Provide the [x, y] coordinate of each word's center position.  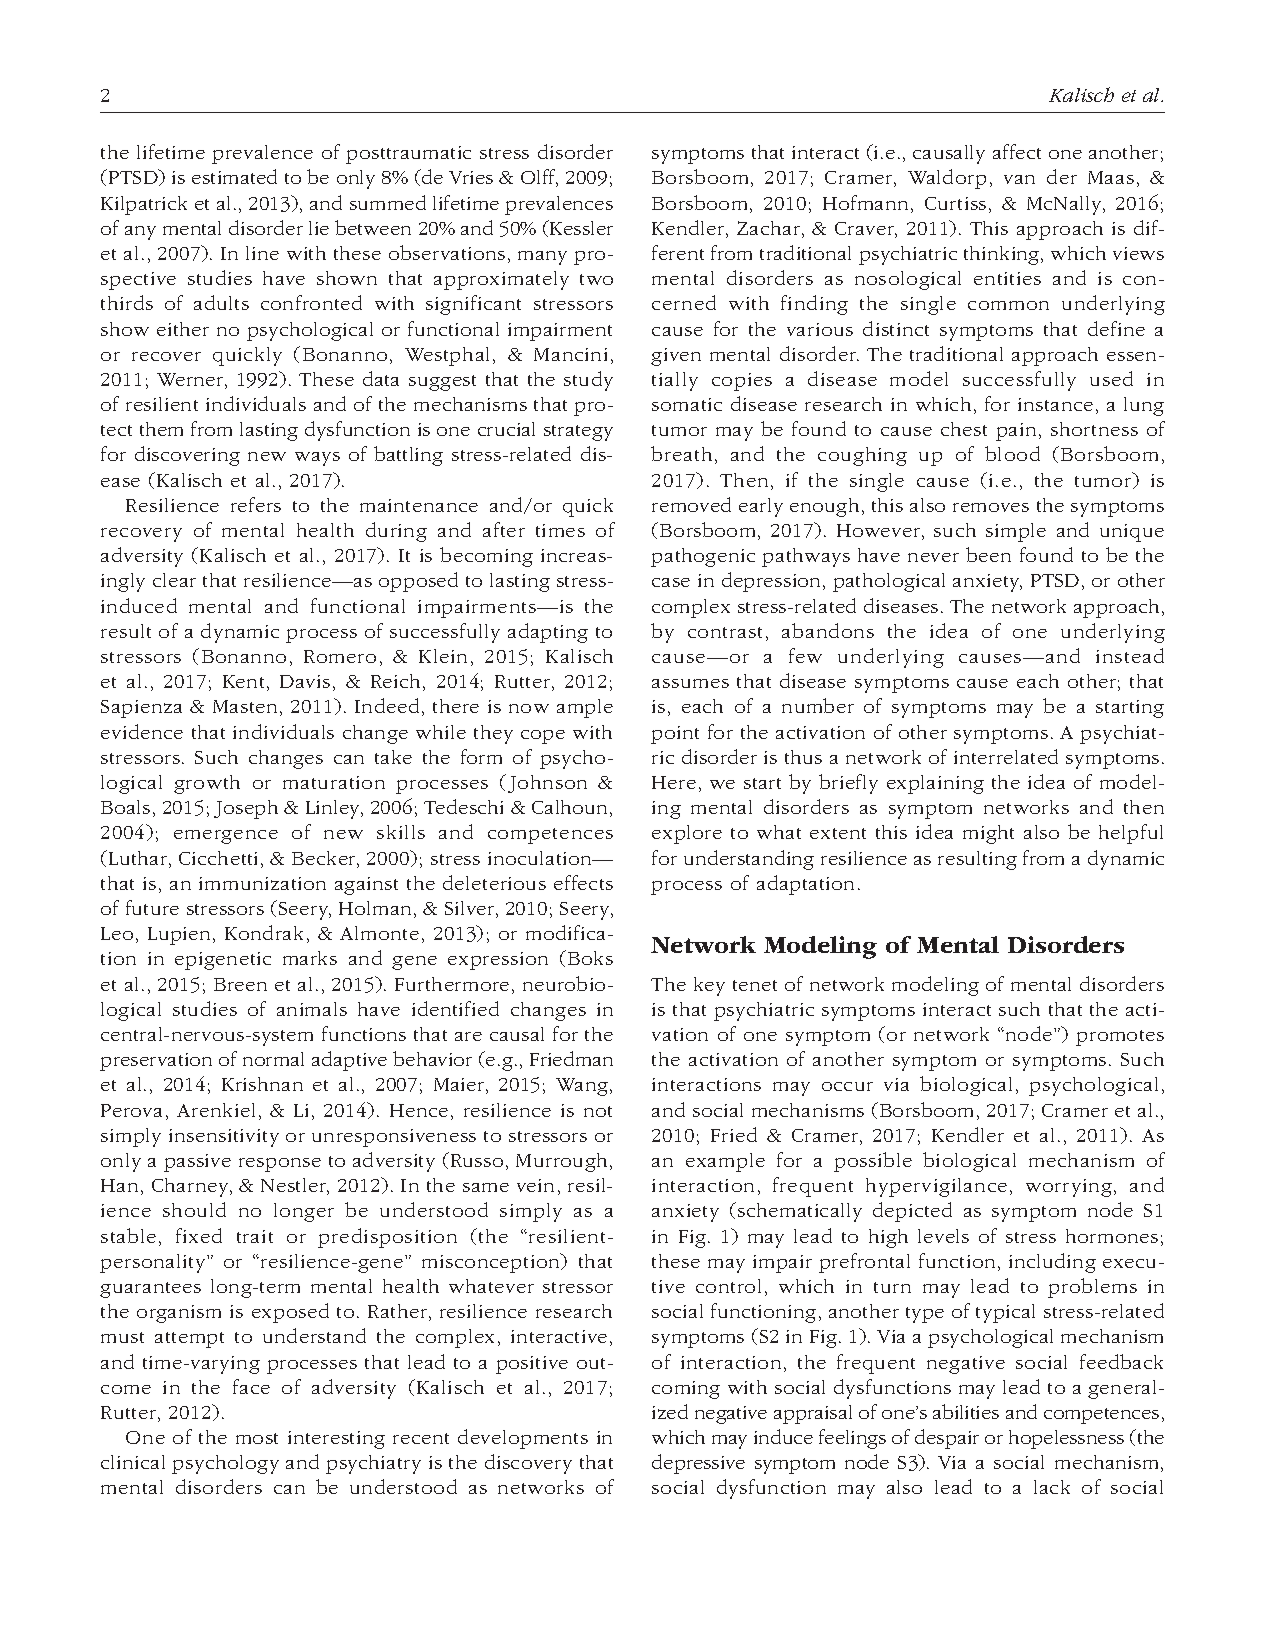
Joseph [246, 809]
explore [687, 834]
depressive [698, 1464]
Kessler [580, 227]
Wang [582, 1087]
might [988, 834]
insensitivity [224, 1138]
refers [256, 504]
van [1019, 179]
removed [691, 504]
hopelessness [1066, 1439]
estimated [234, 176]
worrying [1069, 1188]
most [257, 1438]
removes [991, 507]
